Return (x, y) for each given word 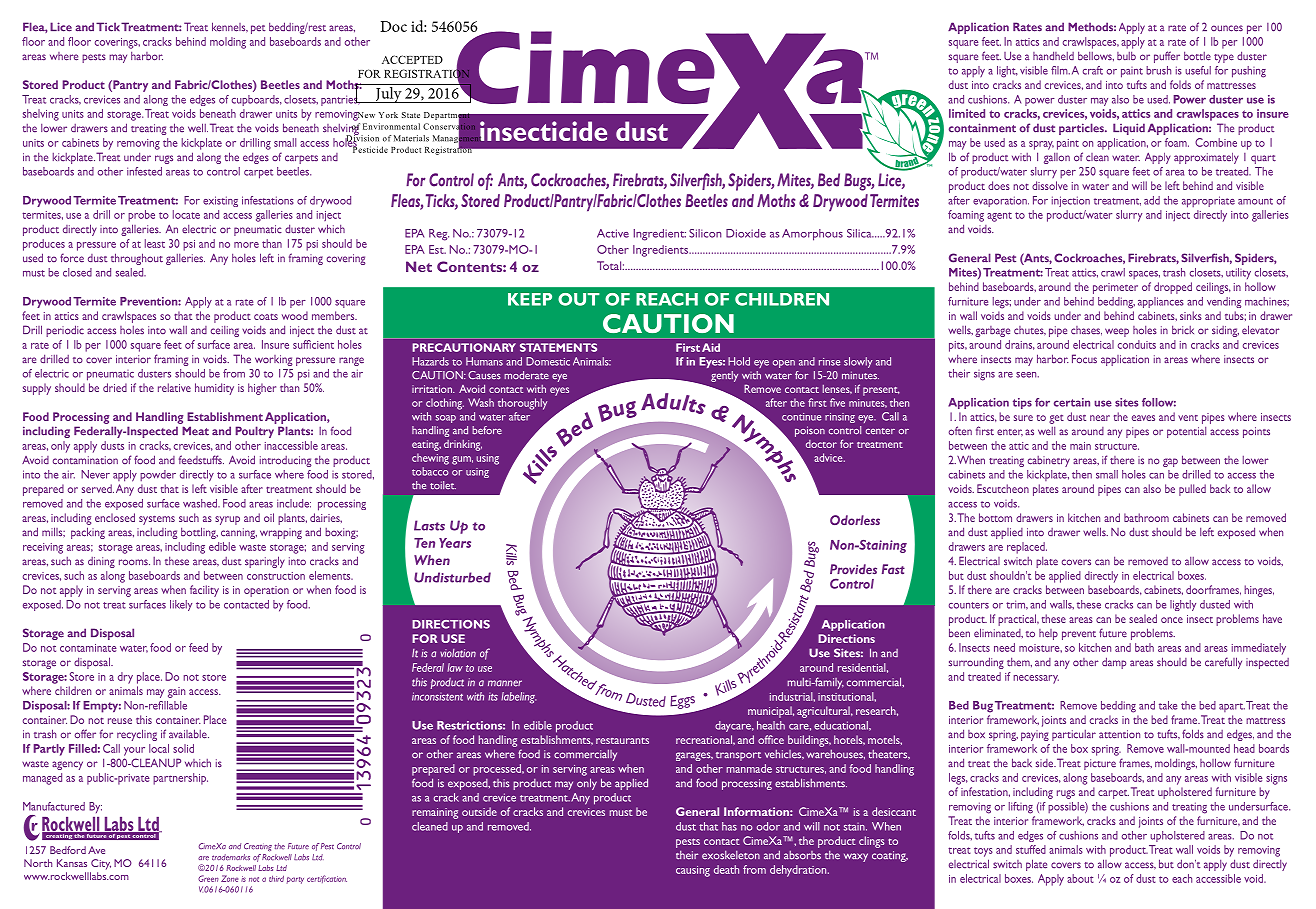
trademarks (231, 857)
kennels (230, 27)
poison (810, 431)
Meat (195, 431)
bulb (1126, 56)
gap (1170, 462)
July (389, 93)
